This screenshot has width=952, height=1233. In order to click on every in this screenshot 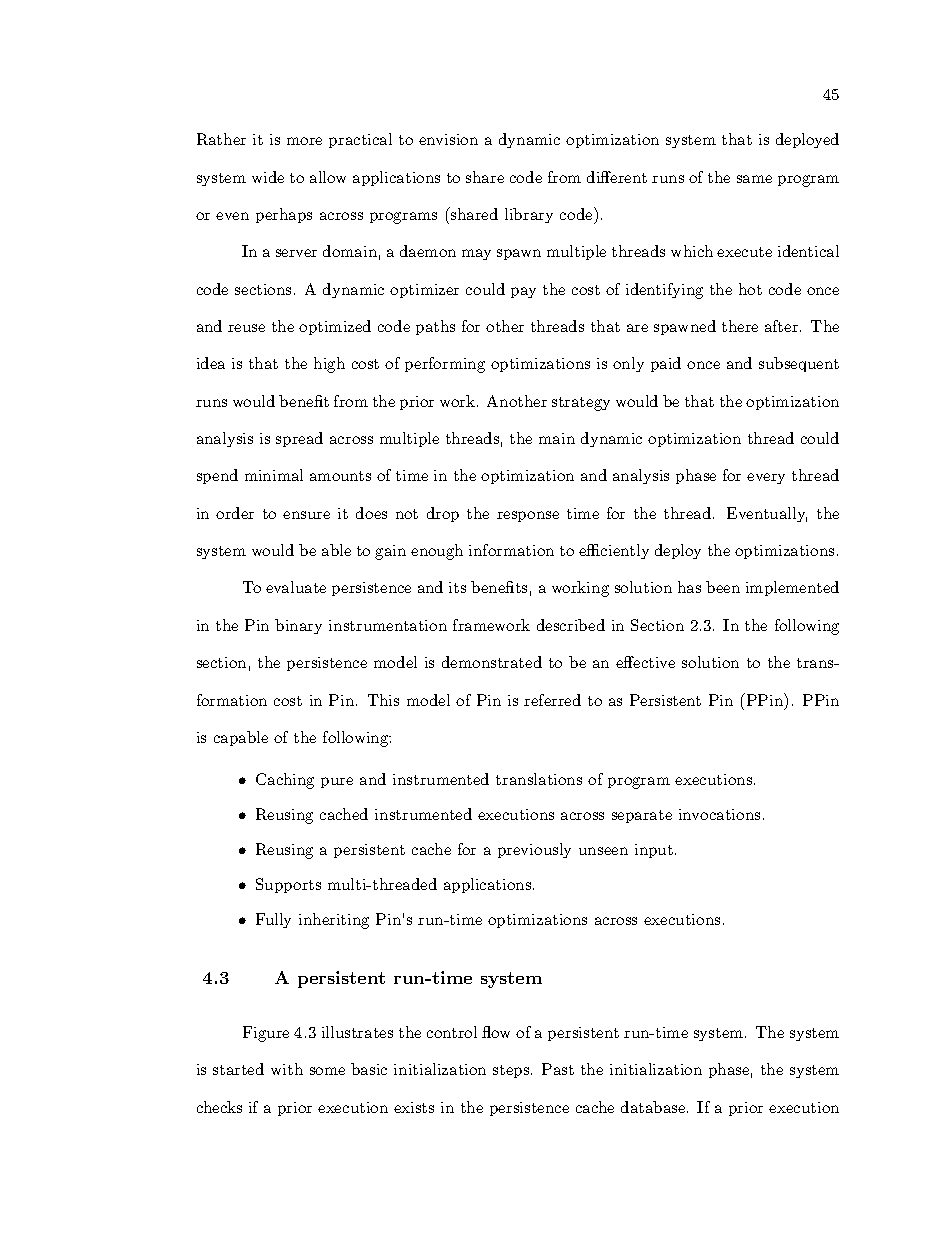, I will do `click(766, 478)`.
